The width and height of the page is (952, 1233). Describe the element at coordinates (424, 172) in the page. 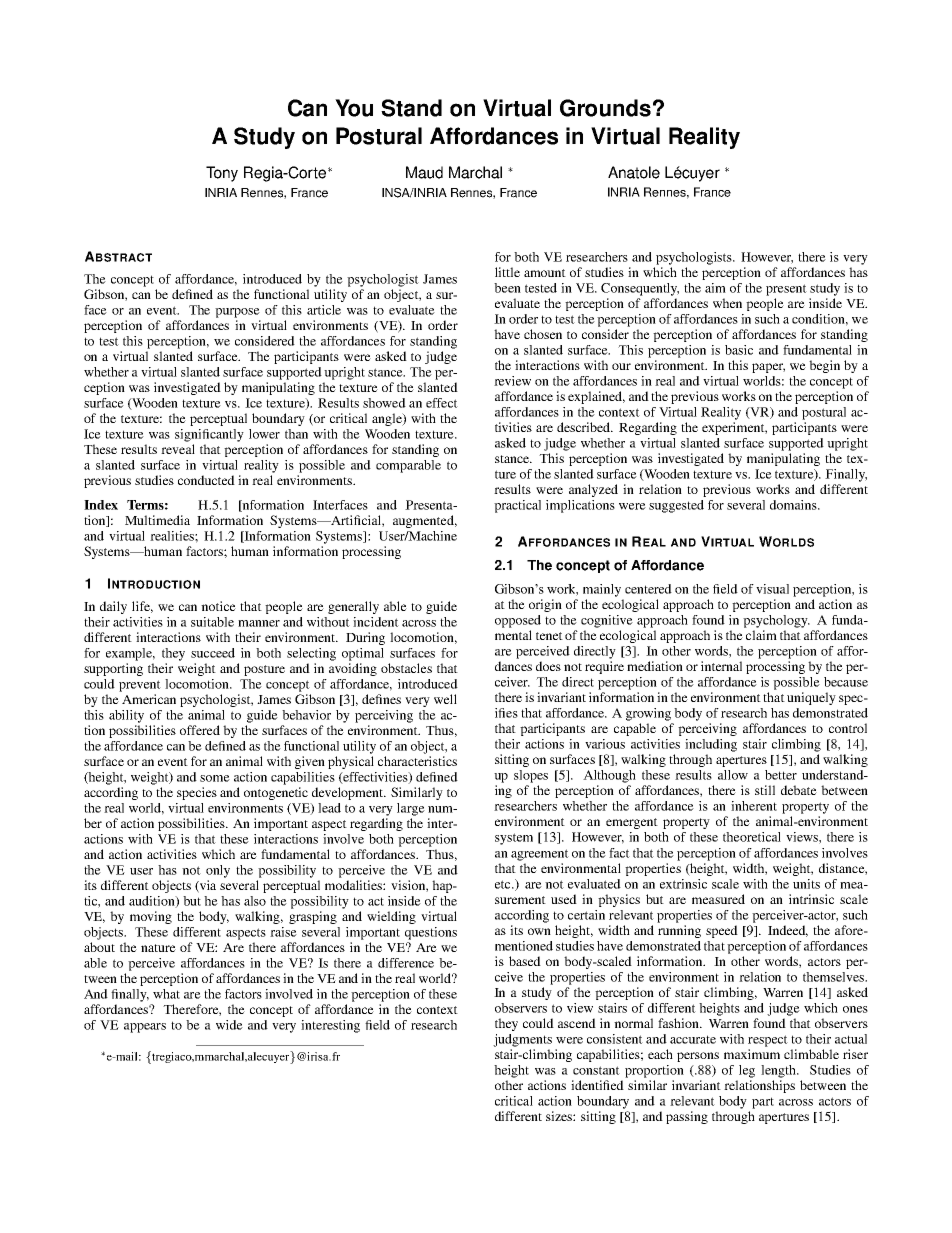

I see `Maud` at that location.
